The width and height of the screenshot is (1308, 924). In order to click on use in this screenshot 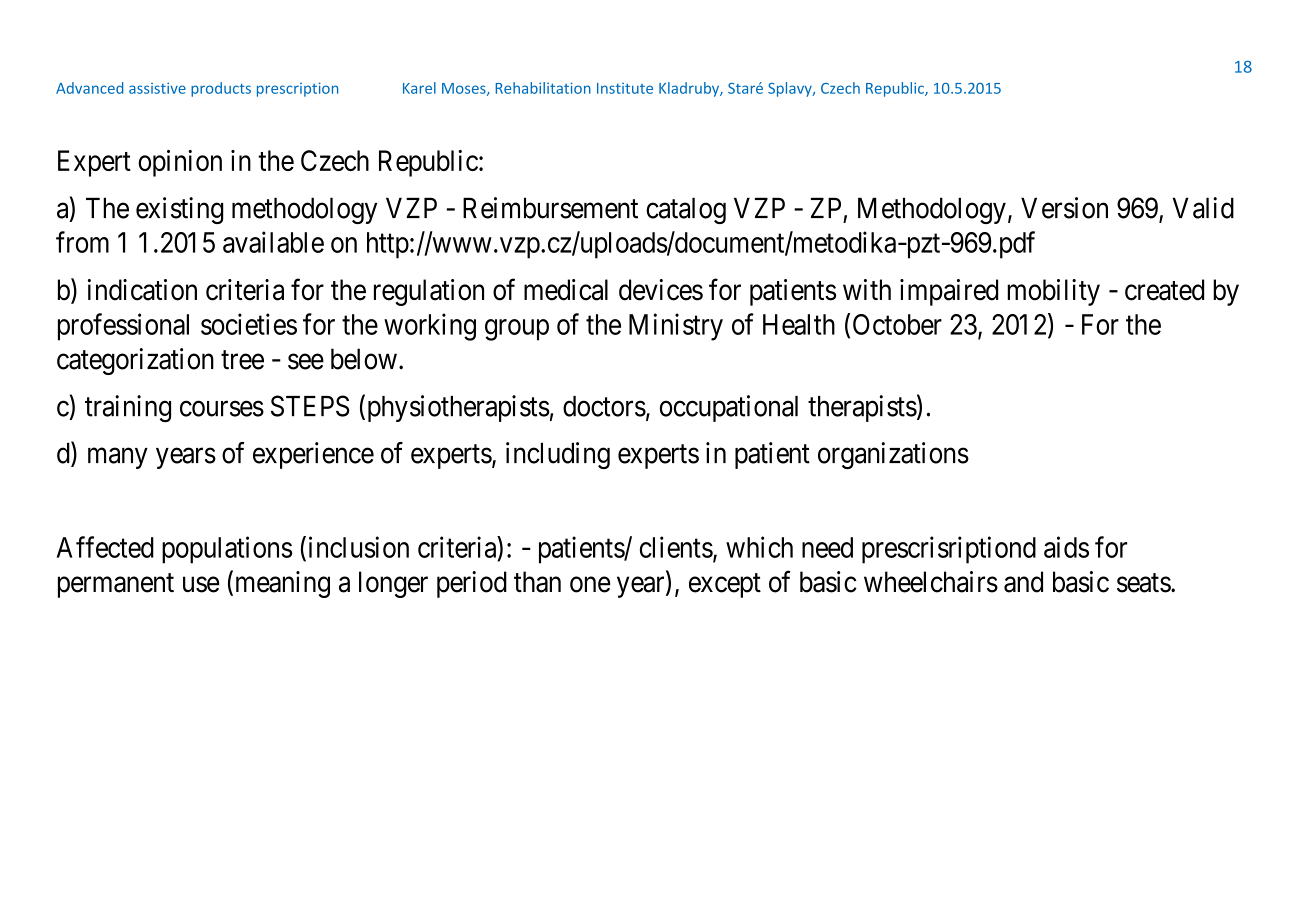, I will do `click(201, 585)`.
